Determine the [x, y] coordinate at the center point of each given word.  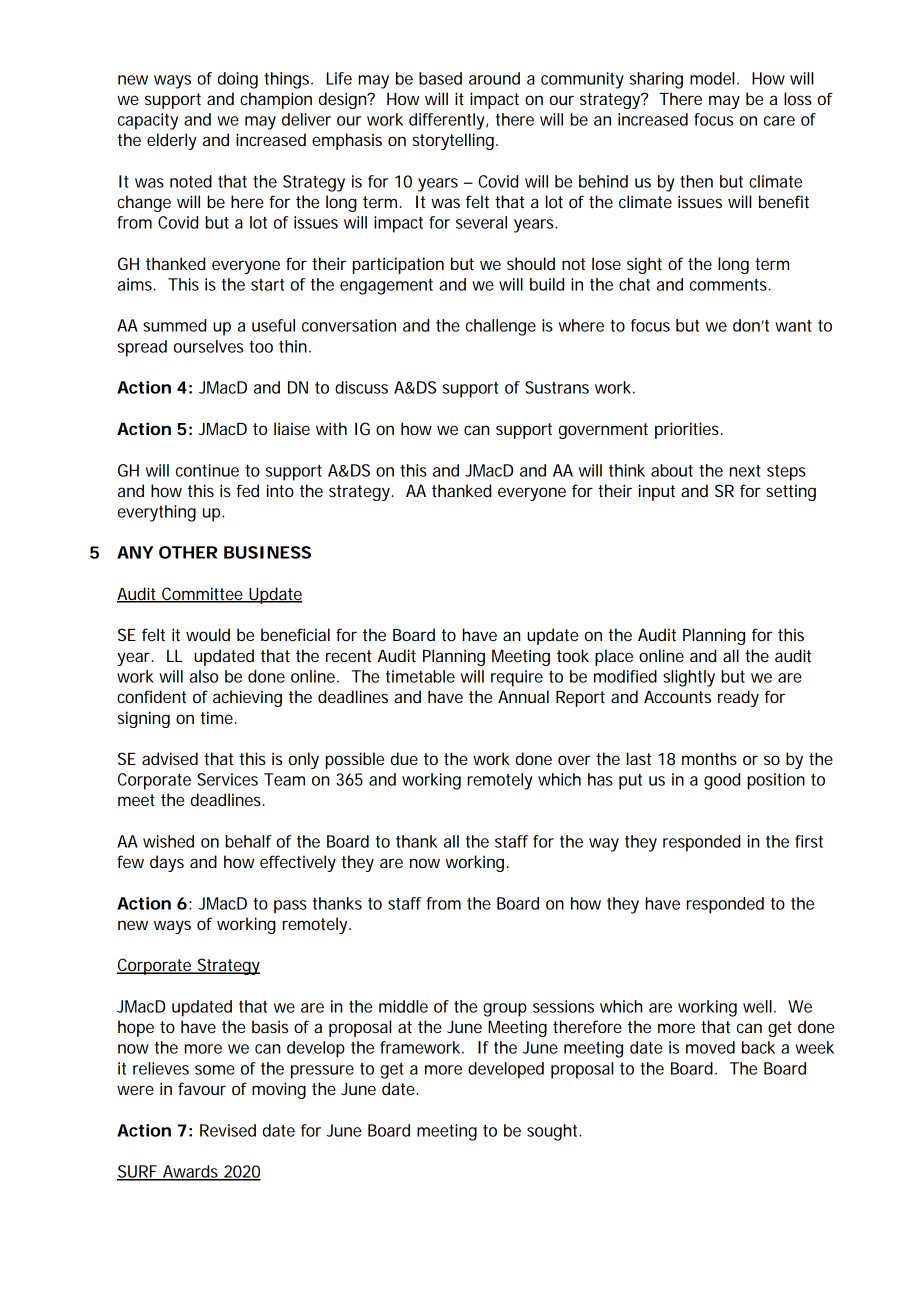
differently [448, 121]
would [208, 634]
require [517, 678]
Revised [228, 1130]
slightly [689, 678]
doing [238, 80]
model [712, 78]
